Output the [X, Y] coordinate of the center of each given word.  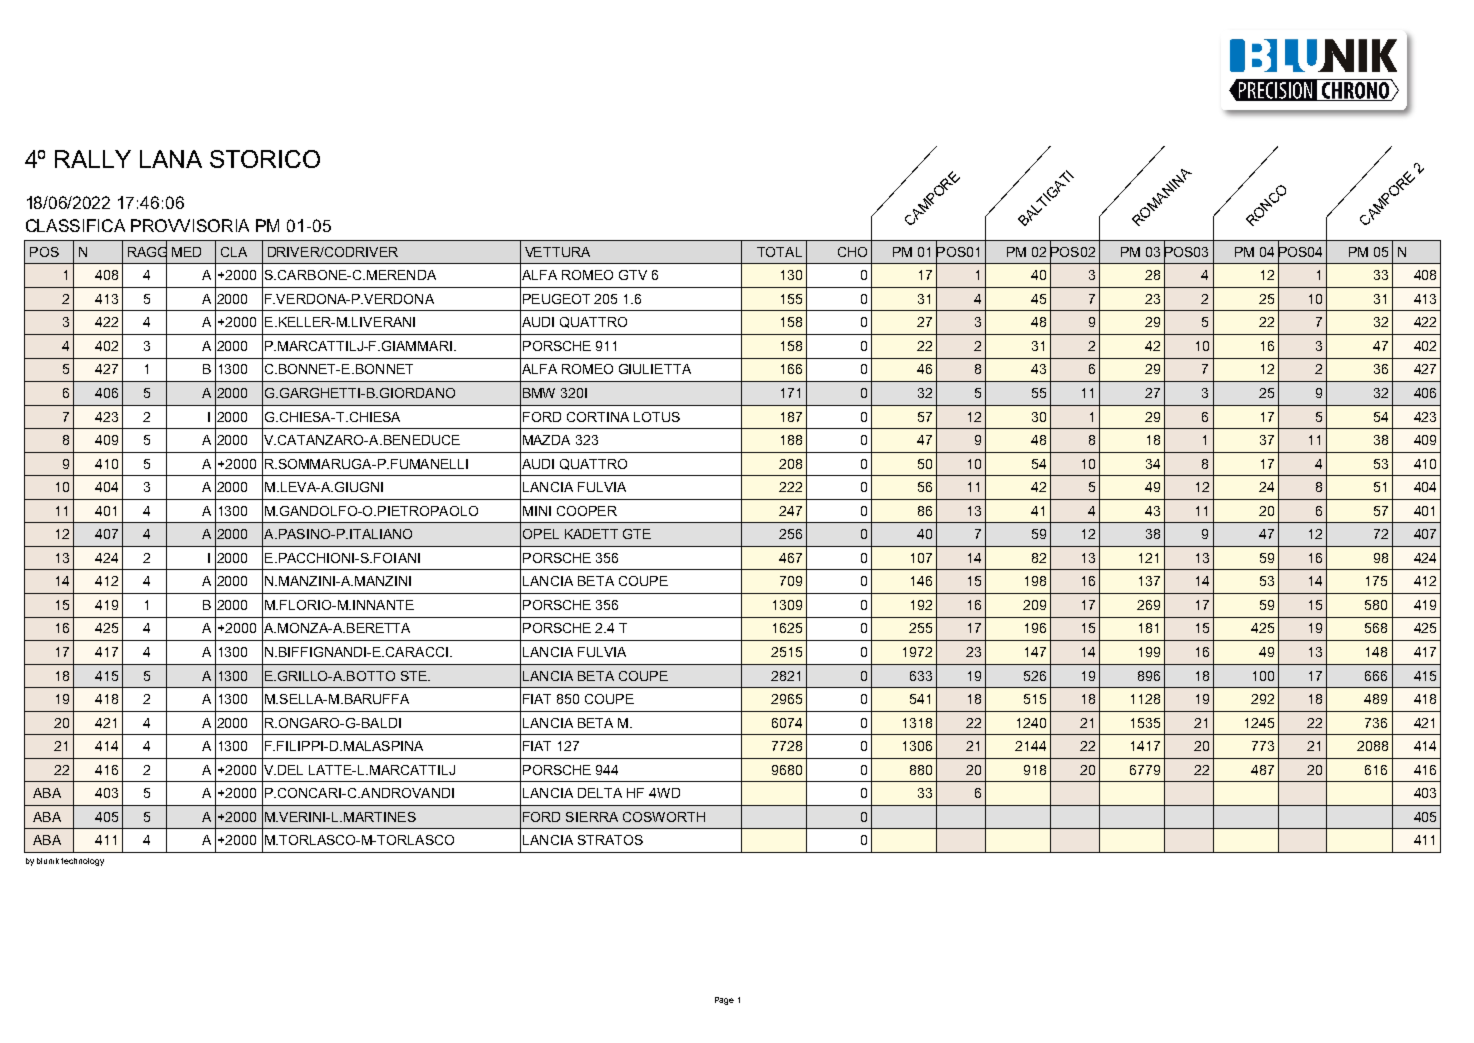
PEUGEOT [556, 299]
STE [415, 676]
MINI [537, 511]
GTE [637, 534]
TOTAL [779, 252]
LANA [171, 159]
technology [82, 862]
